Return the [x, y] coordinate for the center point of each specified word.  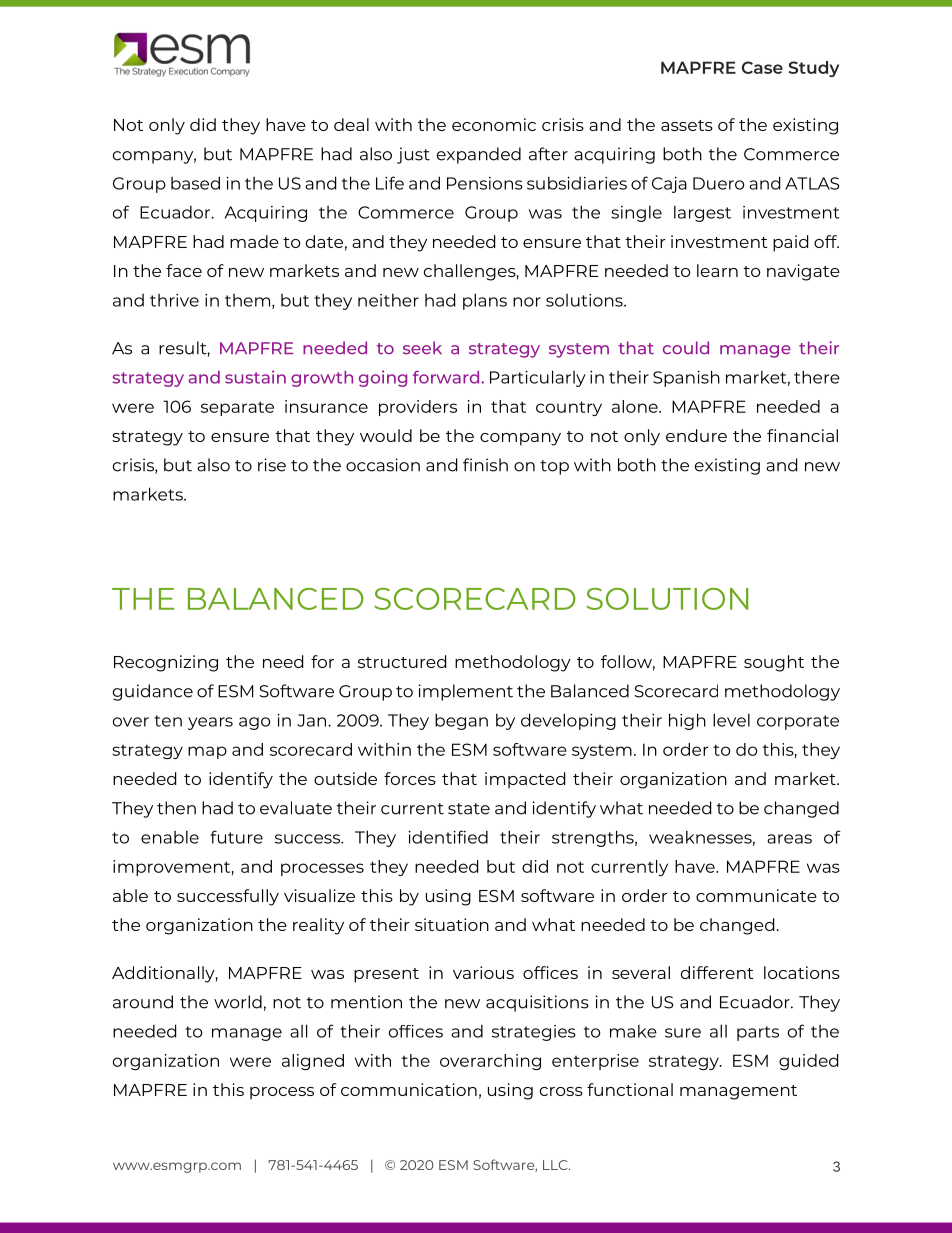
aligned [313, 1062]
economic [494, 124]
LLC [556, 1165]
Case [762, 67]
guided [808, 1062]
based [195, 183]
